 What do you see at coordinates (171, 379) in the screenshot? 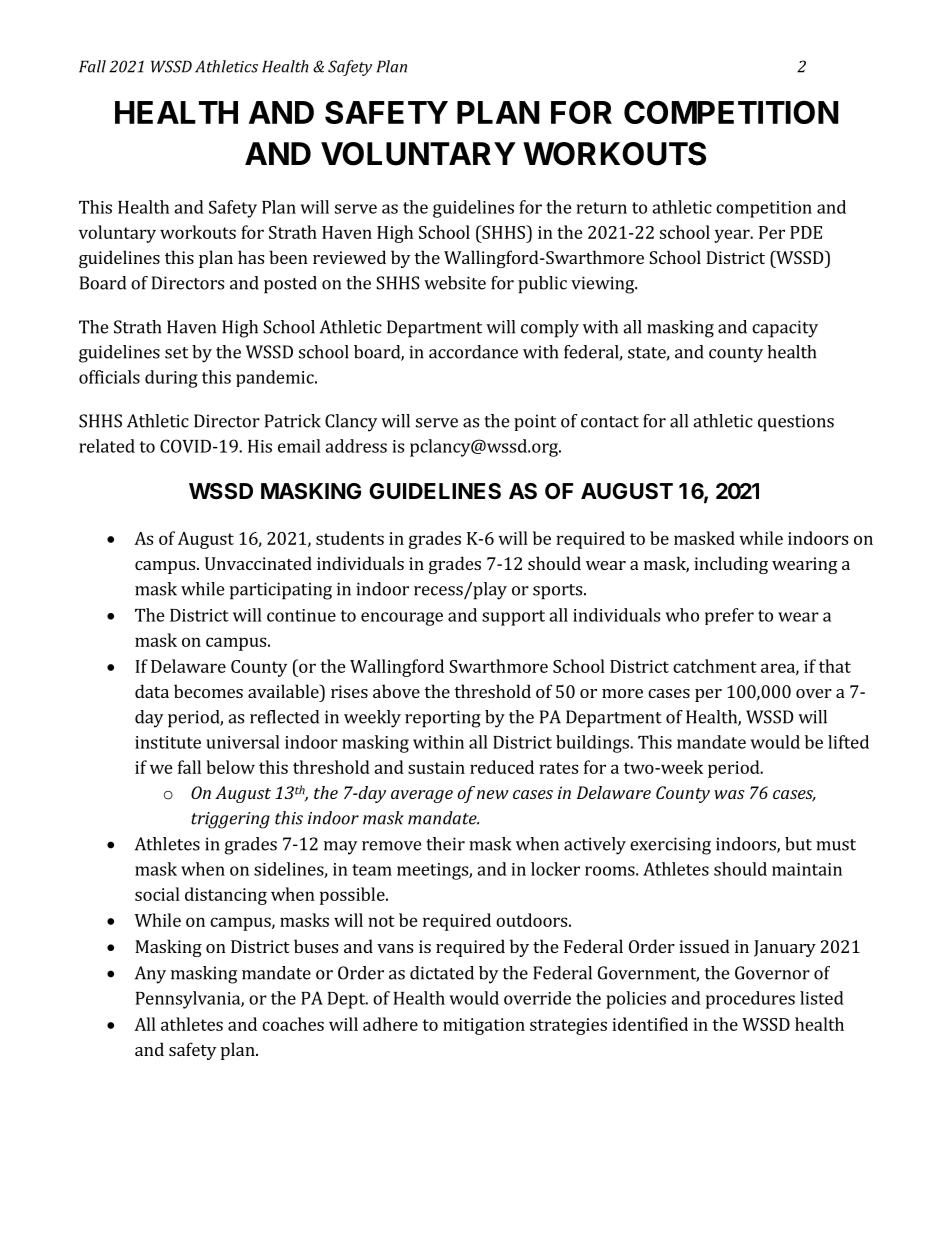
I see `during` at bounding box center [171, 379].
